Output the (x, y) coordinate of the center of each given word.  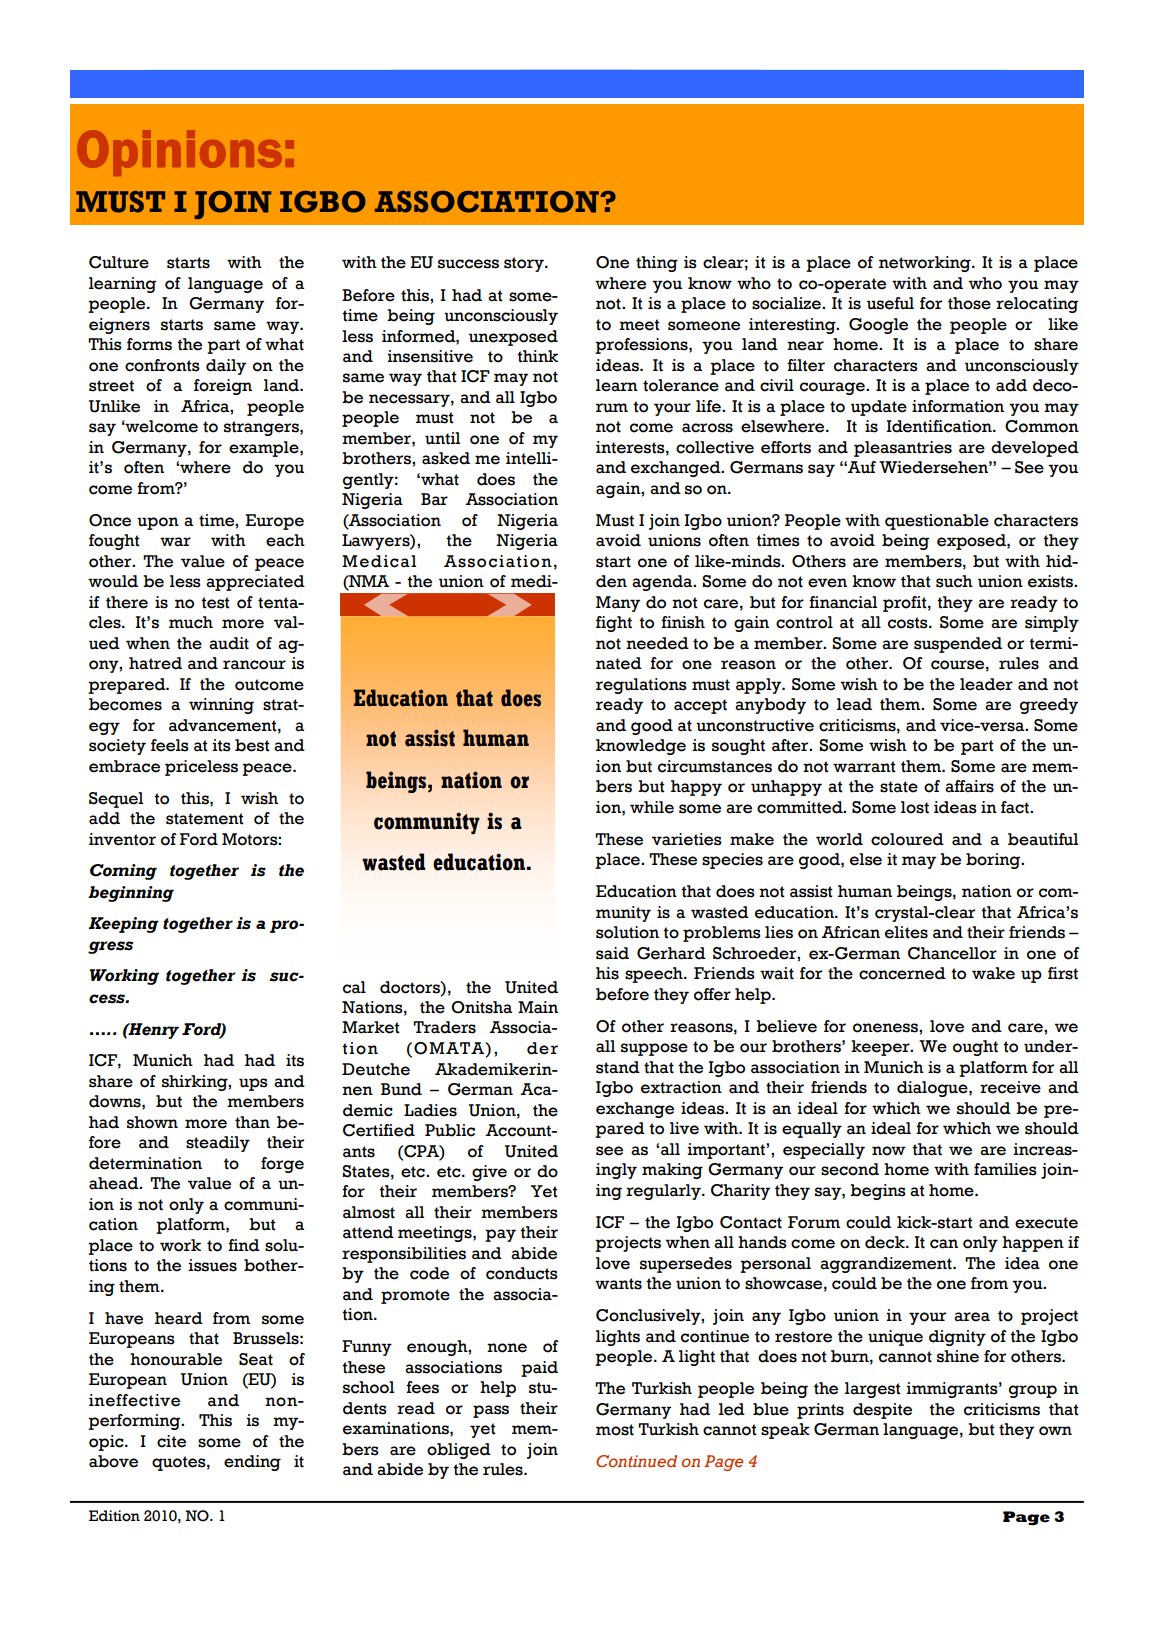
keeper (881, 1048)
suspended (958, 645)
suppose (654, 1049)
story (525, 264)
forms (149, 344)
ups (253, 1084)
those (969, 303)
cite (171, 1441)
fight (614, 624)
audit (229, 643)
